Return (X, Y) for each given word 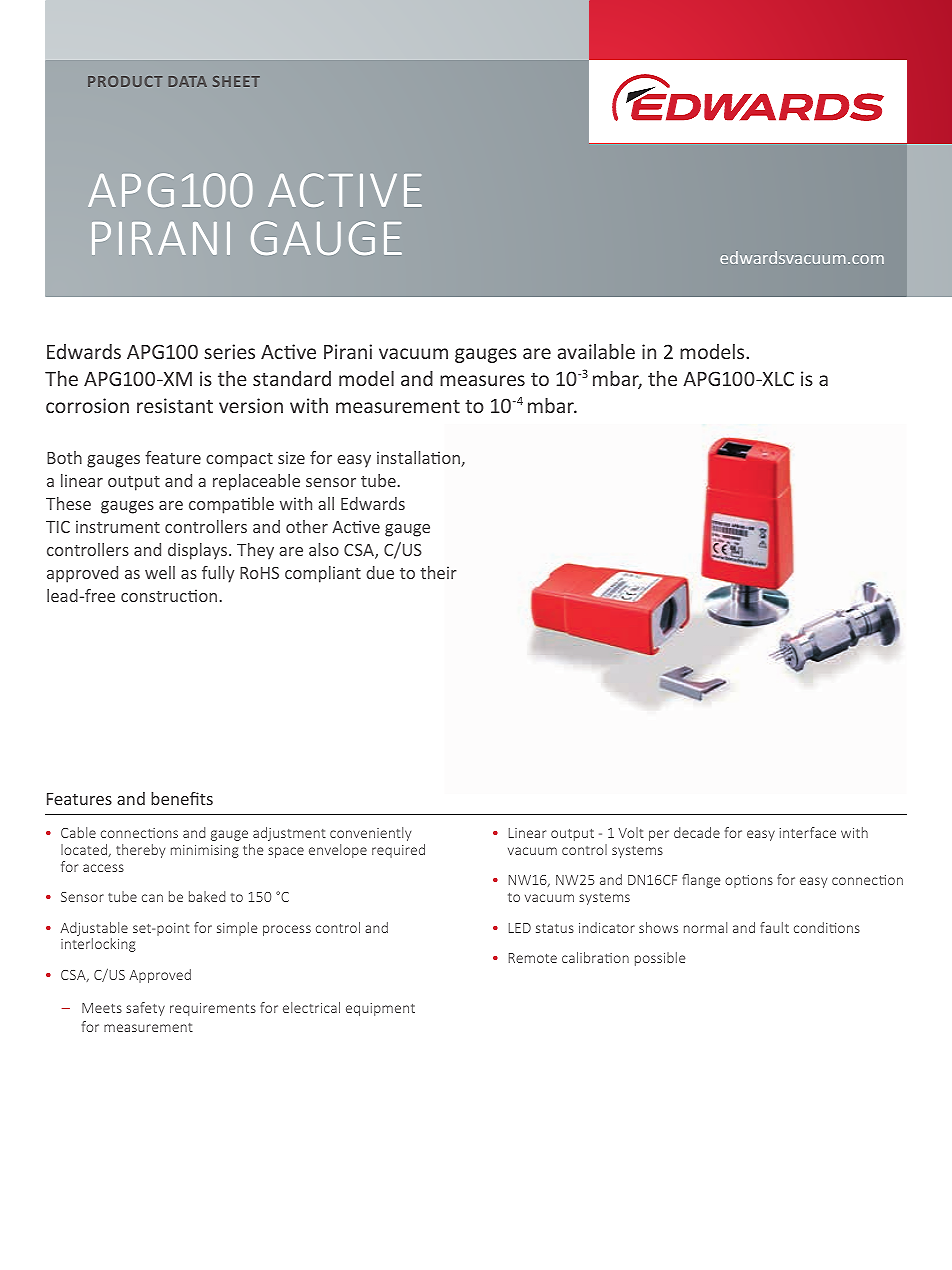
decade (697, 832)
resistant (175, 405)
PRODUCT (125, 81)
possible (660, 959)
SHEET (236, 81)
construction (169, 595)
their (438, 572)
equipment (380, 1009)
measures (482, 380)
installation (419, 459)
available (596, 351)
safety (145, 1009)
